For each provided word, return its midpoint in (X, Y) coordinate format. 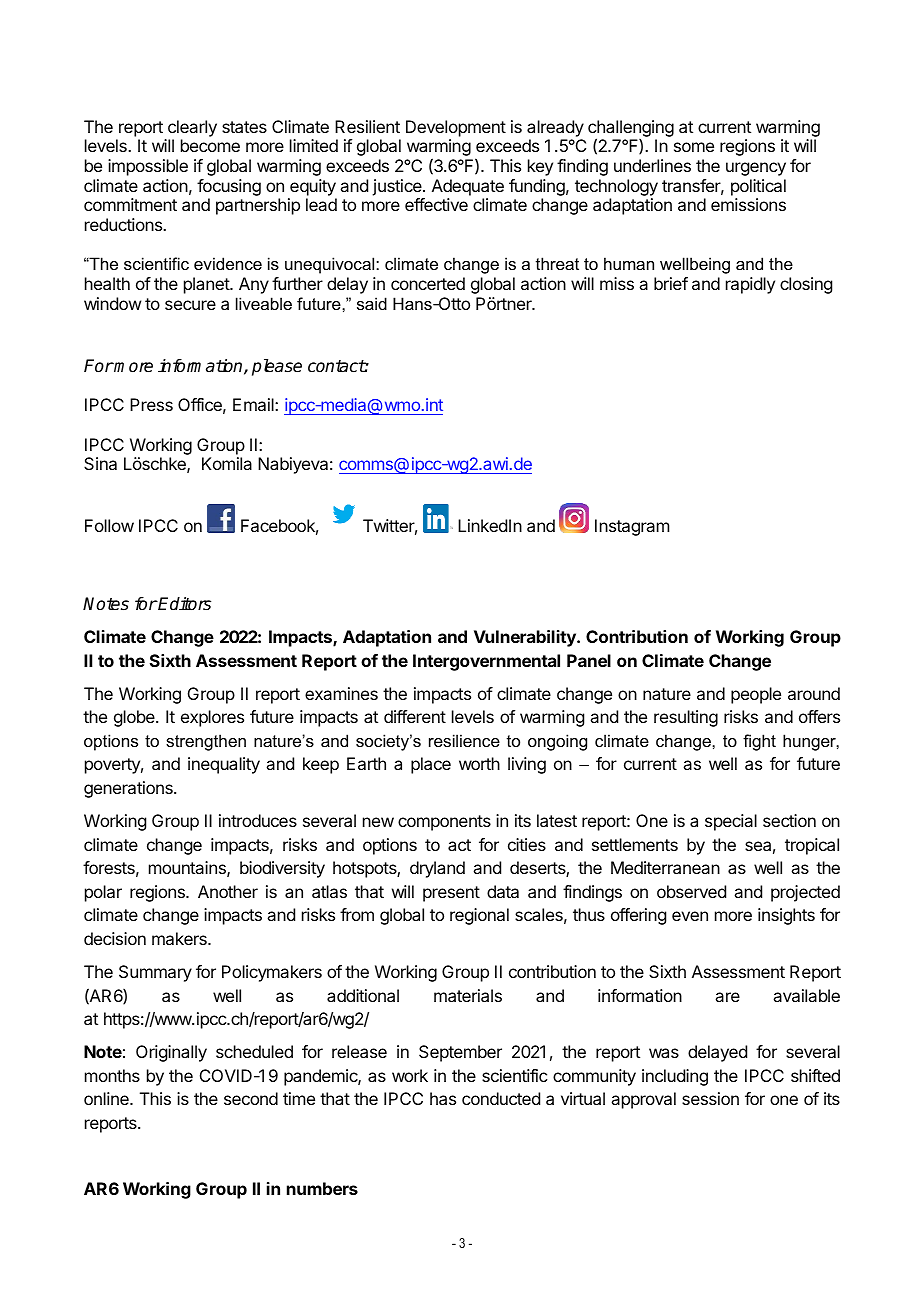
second (251, 1098)
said (372, 303)
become (210, 145)
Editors (184, 604)
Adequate (468, 187)
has (443, 1098)
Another (228, 891)
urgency (756, 169)
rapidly (750, 285)
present (451, 894)
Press (151, 404)
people (756, 695)
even (690, 916)
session (710, 1098)
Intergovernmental (486, 662)
